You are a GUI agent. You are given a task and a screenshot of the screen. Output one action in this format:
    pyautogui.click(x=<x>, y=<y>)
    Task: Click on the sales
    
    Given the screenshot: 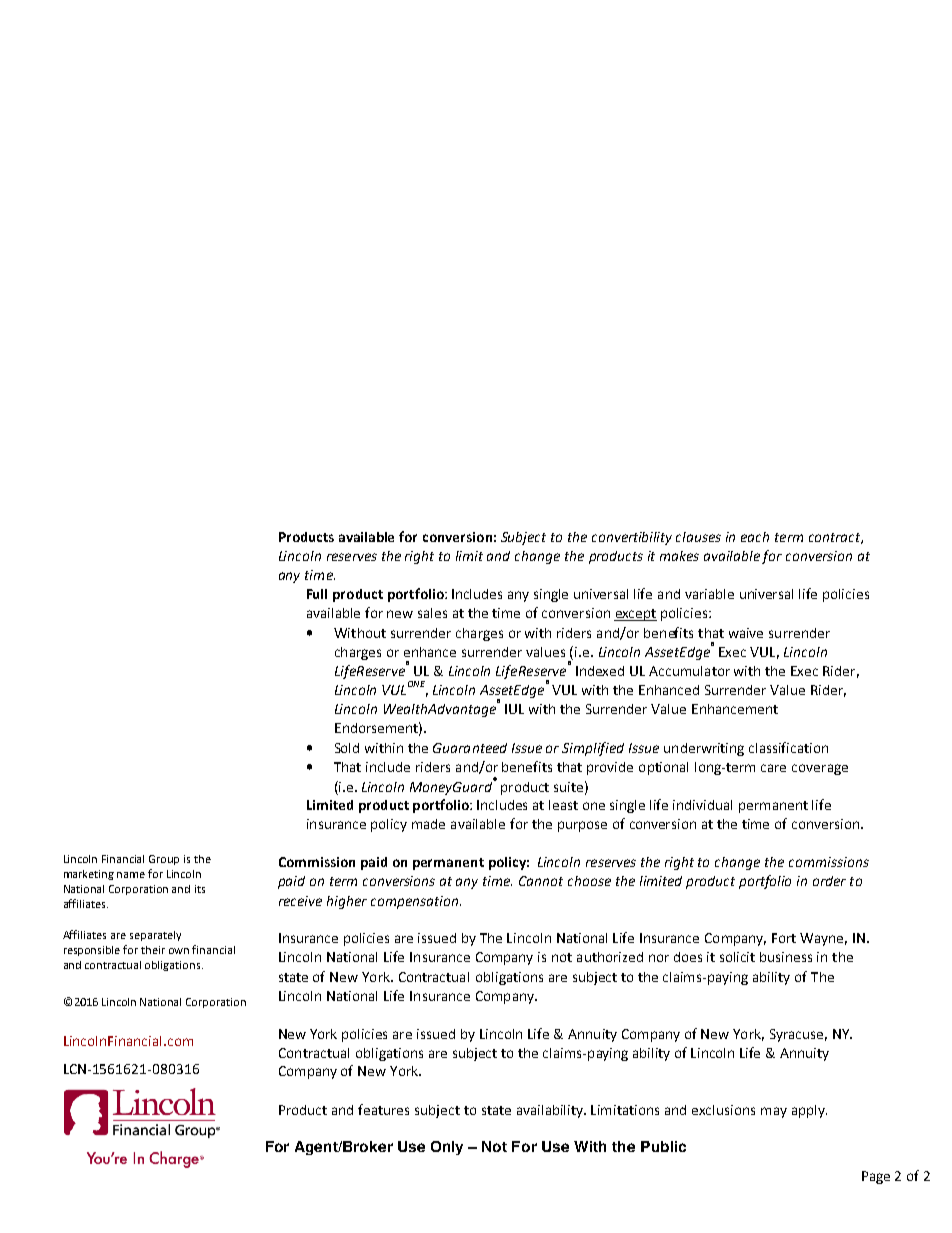 What is the action you would take?
    pyautogui.click(x=432, y=613)
